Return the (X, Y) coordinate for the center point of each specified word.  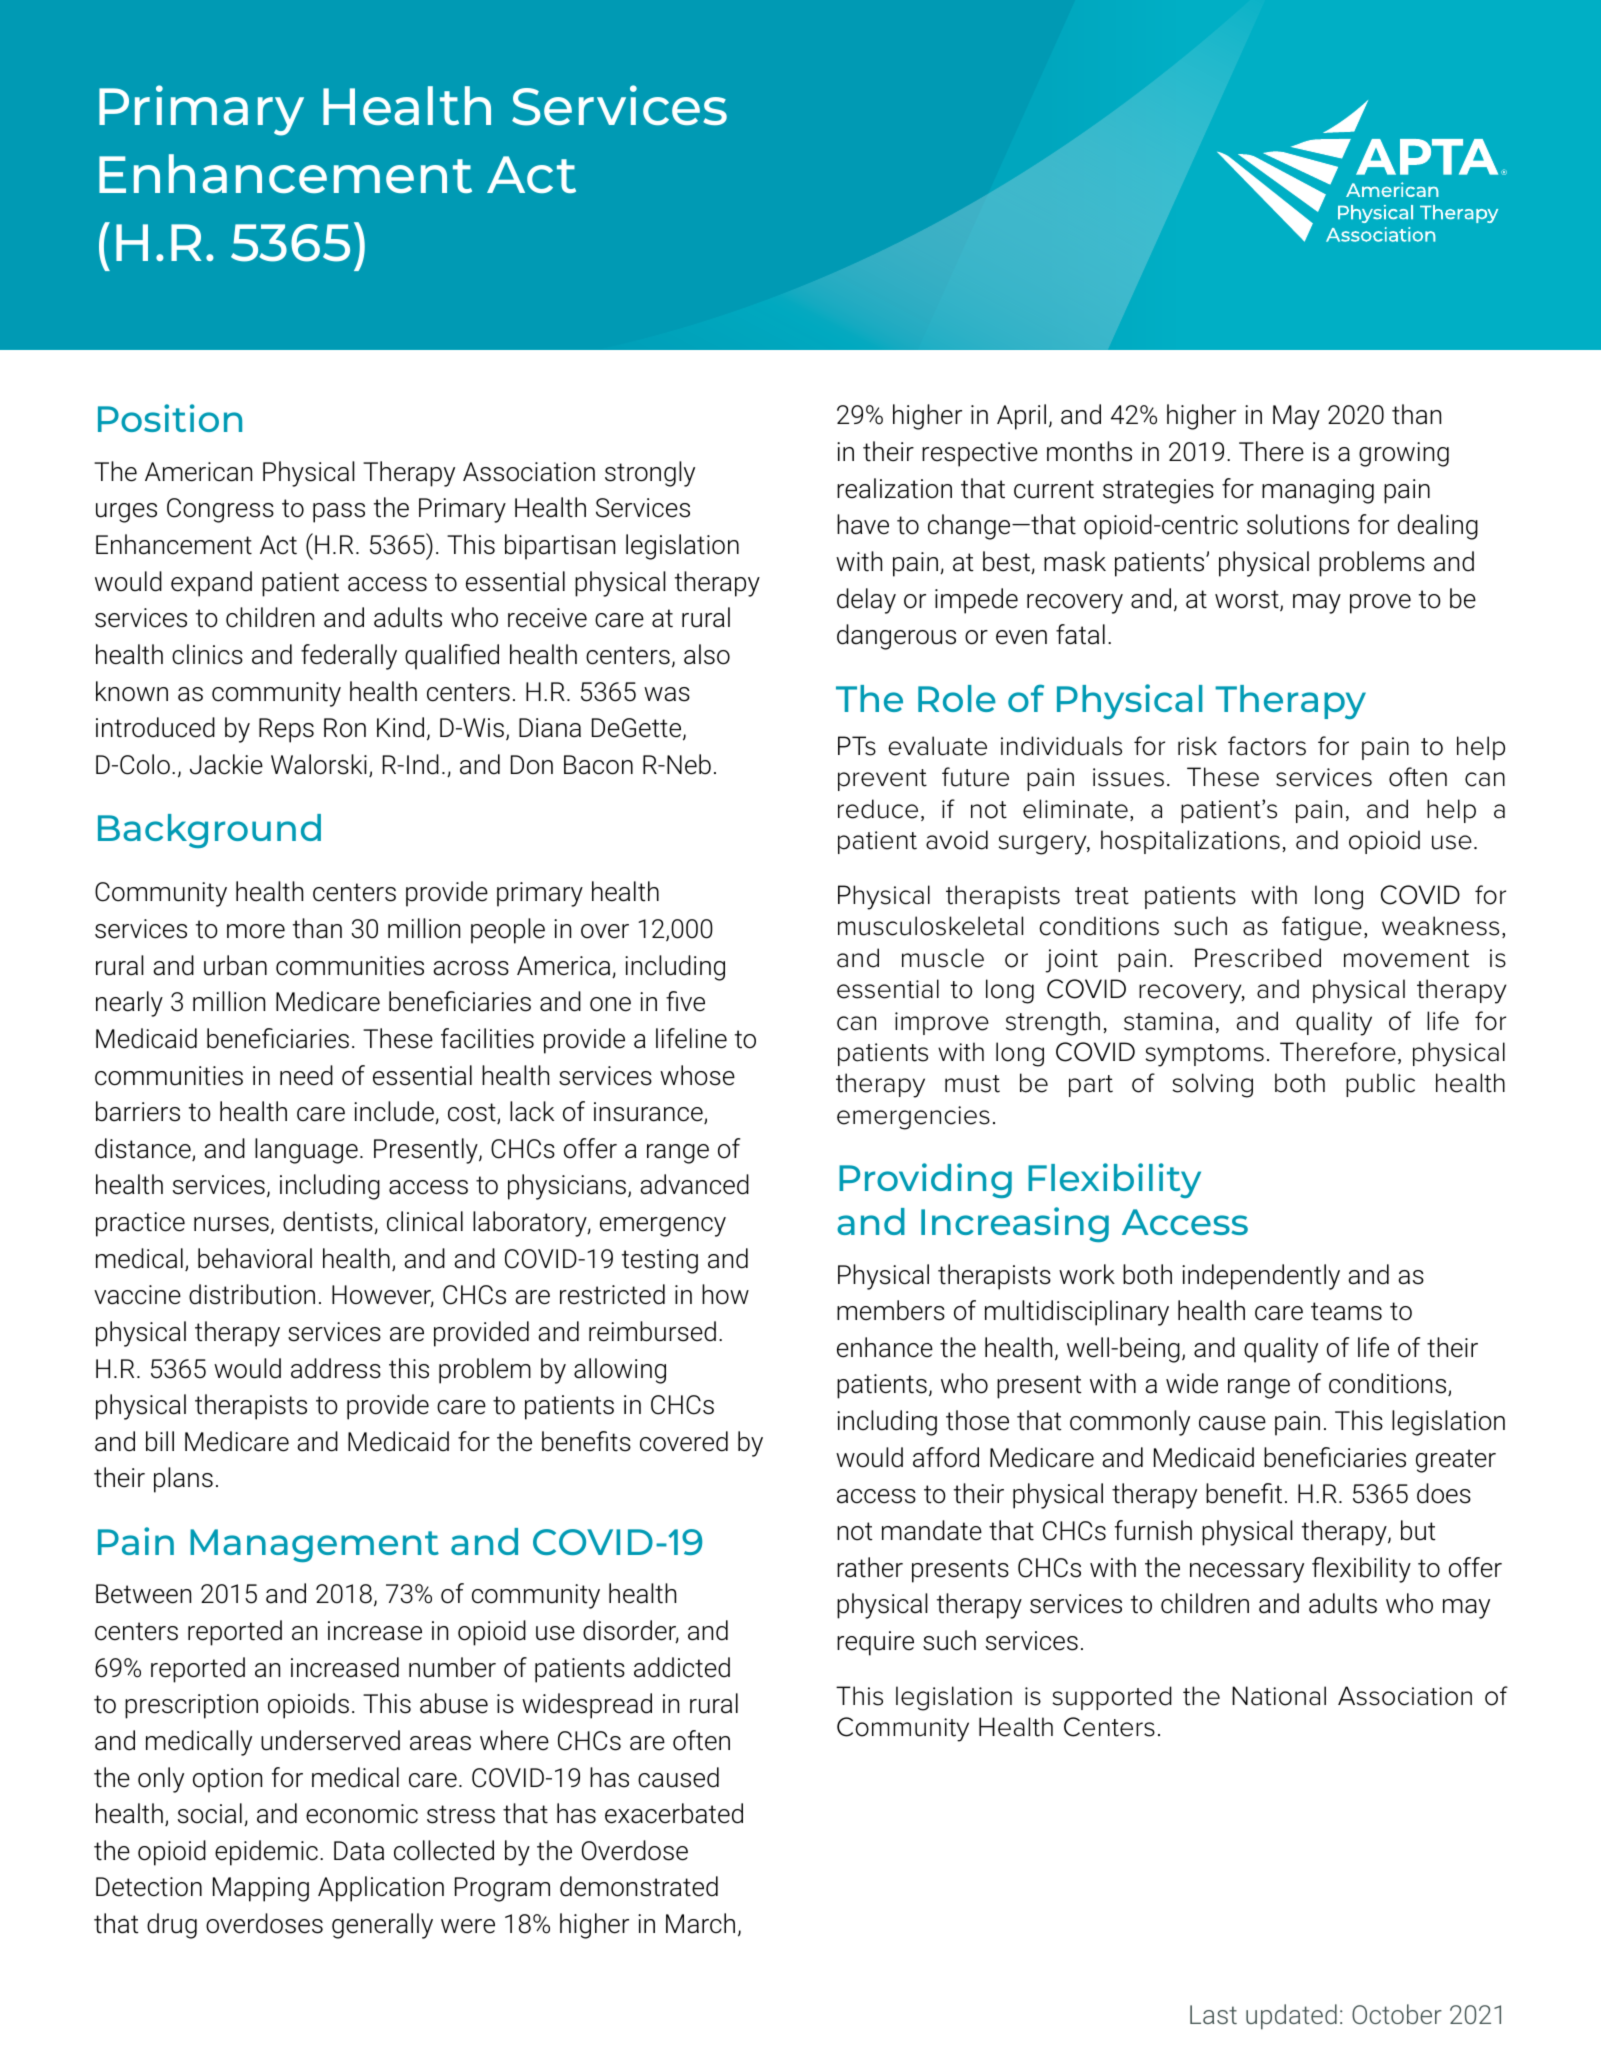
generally (382, 1926)
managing (1318, 491)
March (700, 1923)
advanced (694, 1184)
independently (1261, 1277)
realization (894, 488)
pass (339, 513)
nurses (231, 1224)
